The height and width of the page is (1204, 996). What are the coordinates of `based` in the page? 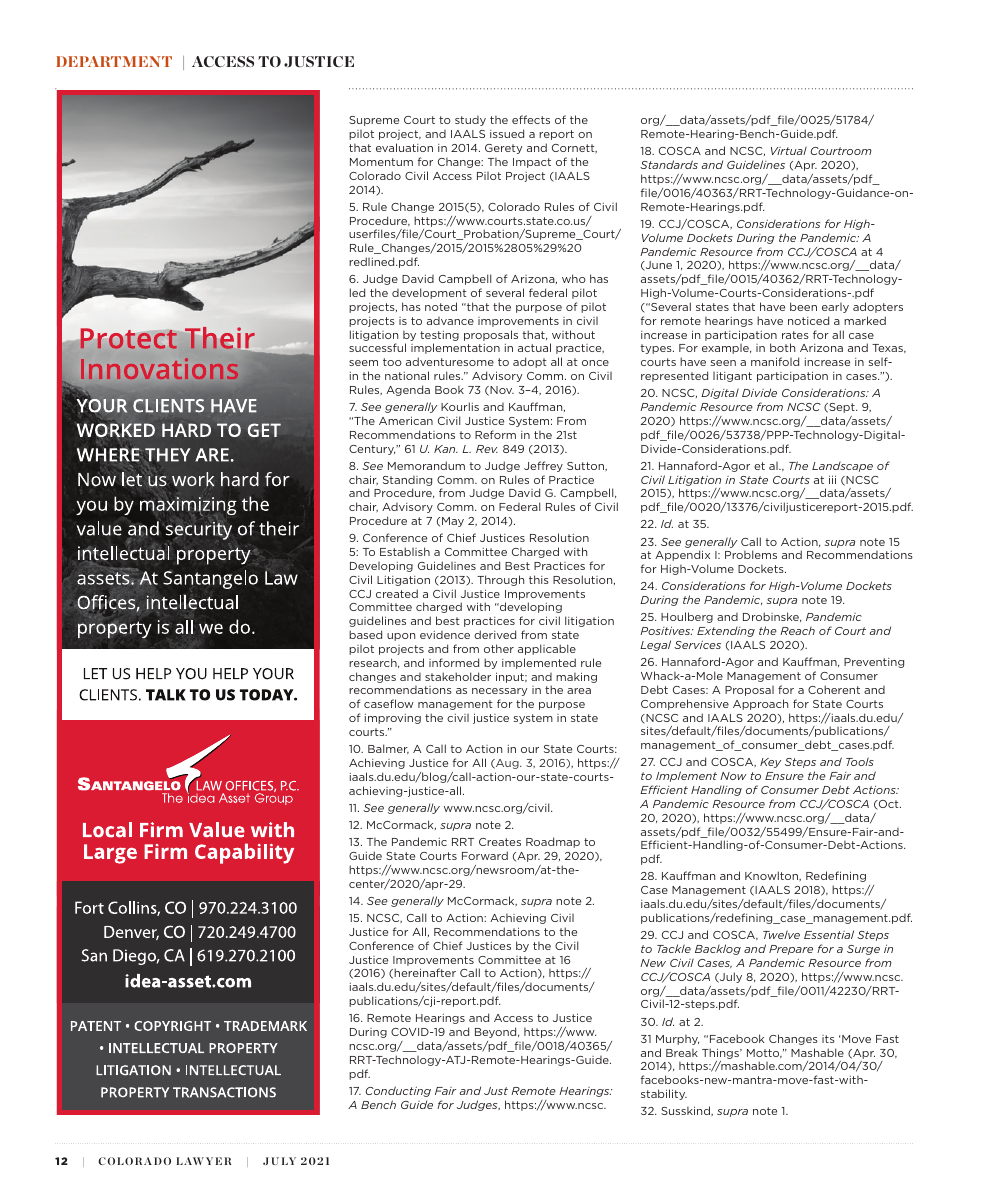 It's located at (365, 634).
